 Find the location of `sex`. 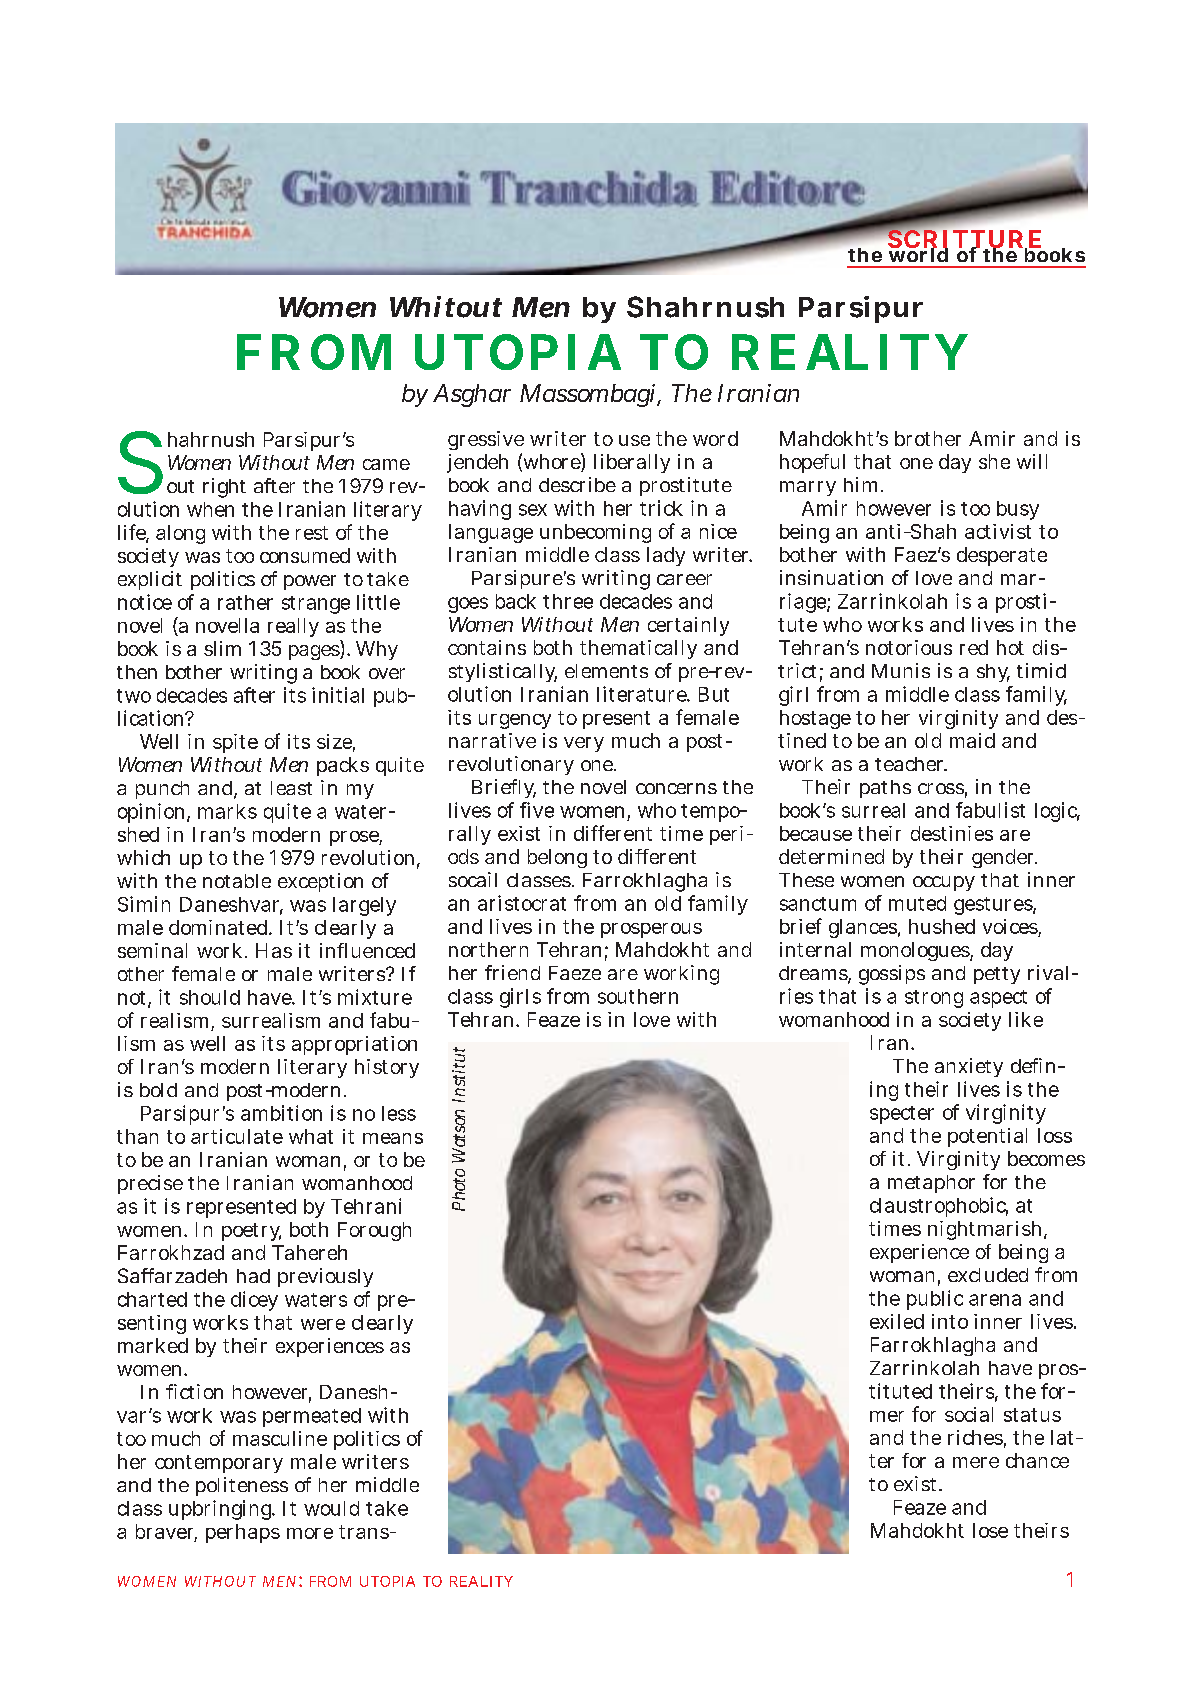

sex is located at coordinates (533, 510).
